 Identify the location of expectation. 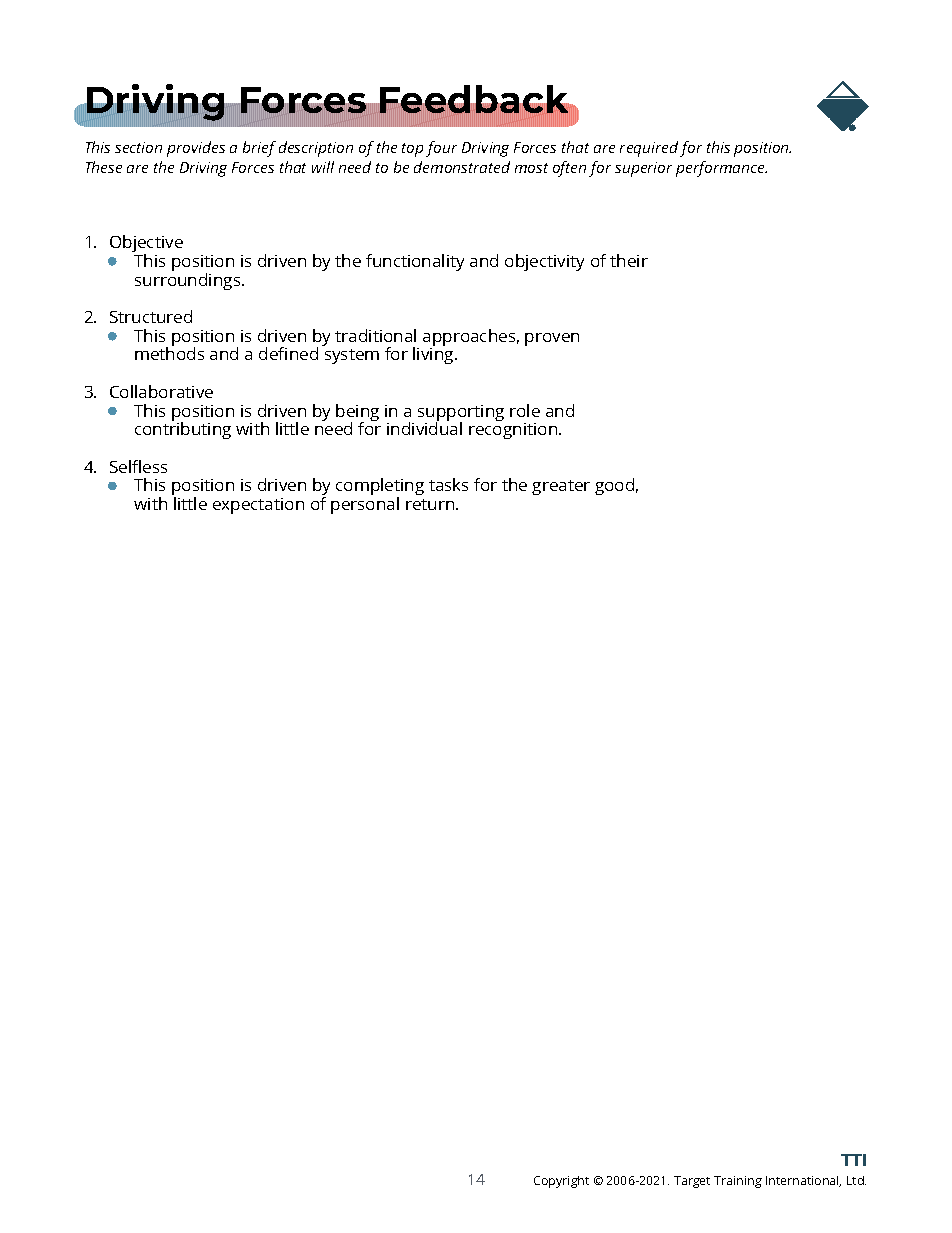
(258, 506).
